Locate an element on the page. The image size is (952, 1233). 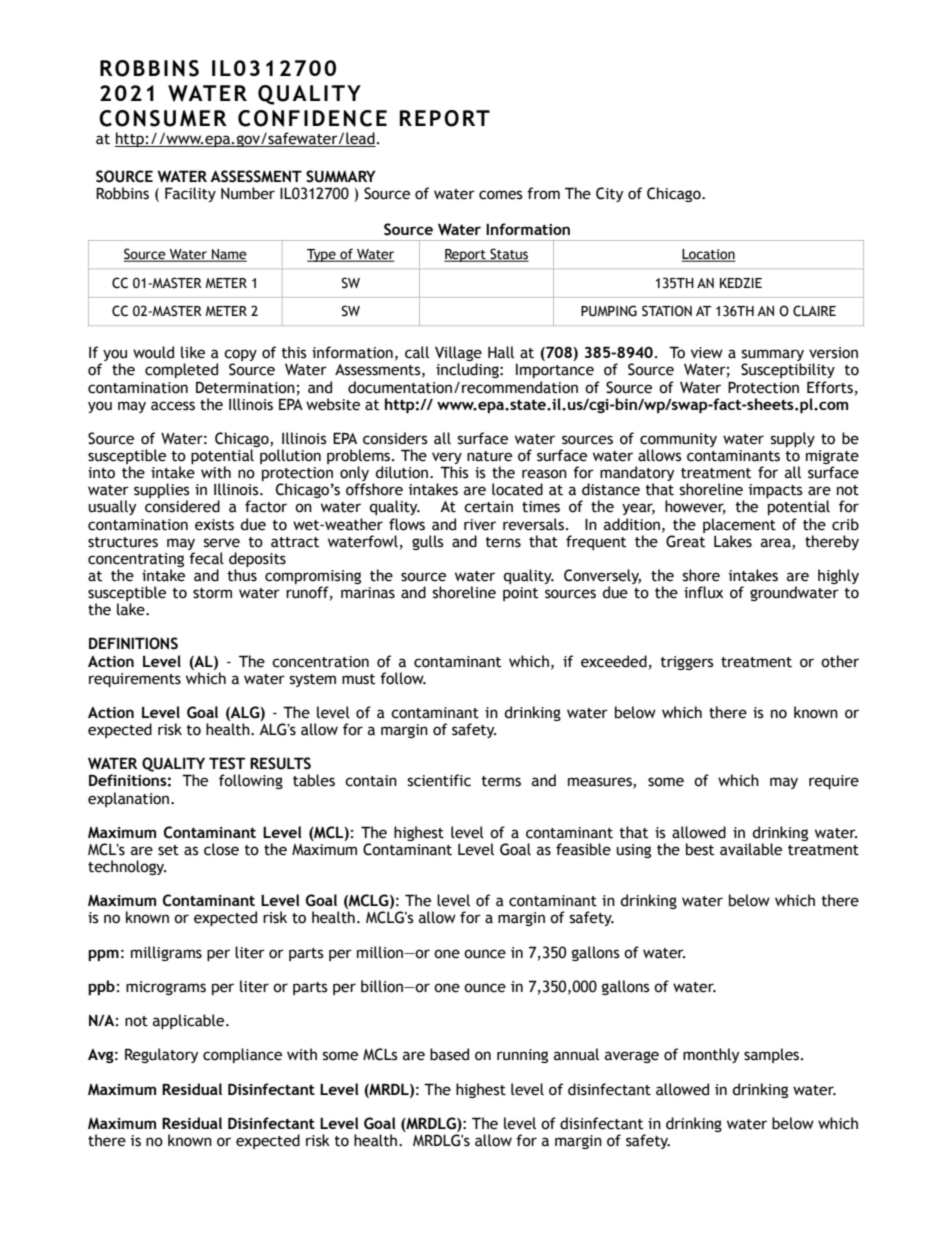
set is located at coordinates (168, 850).
